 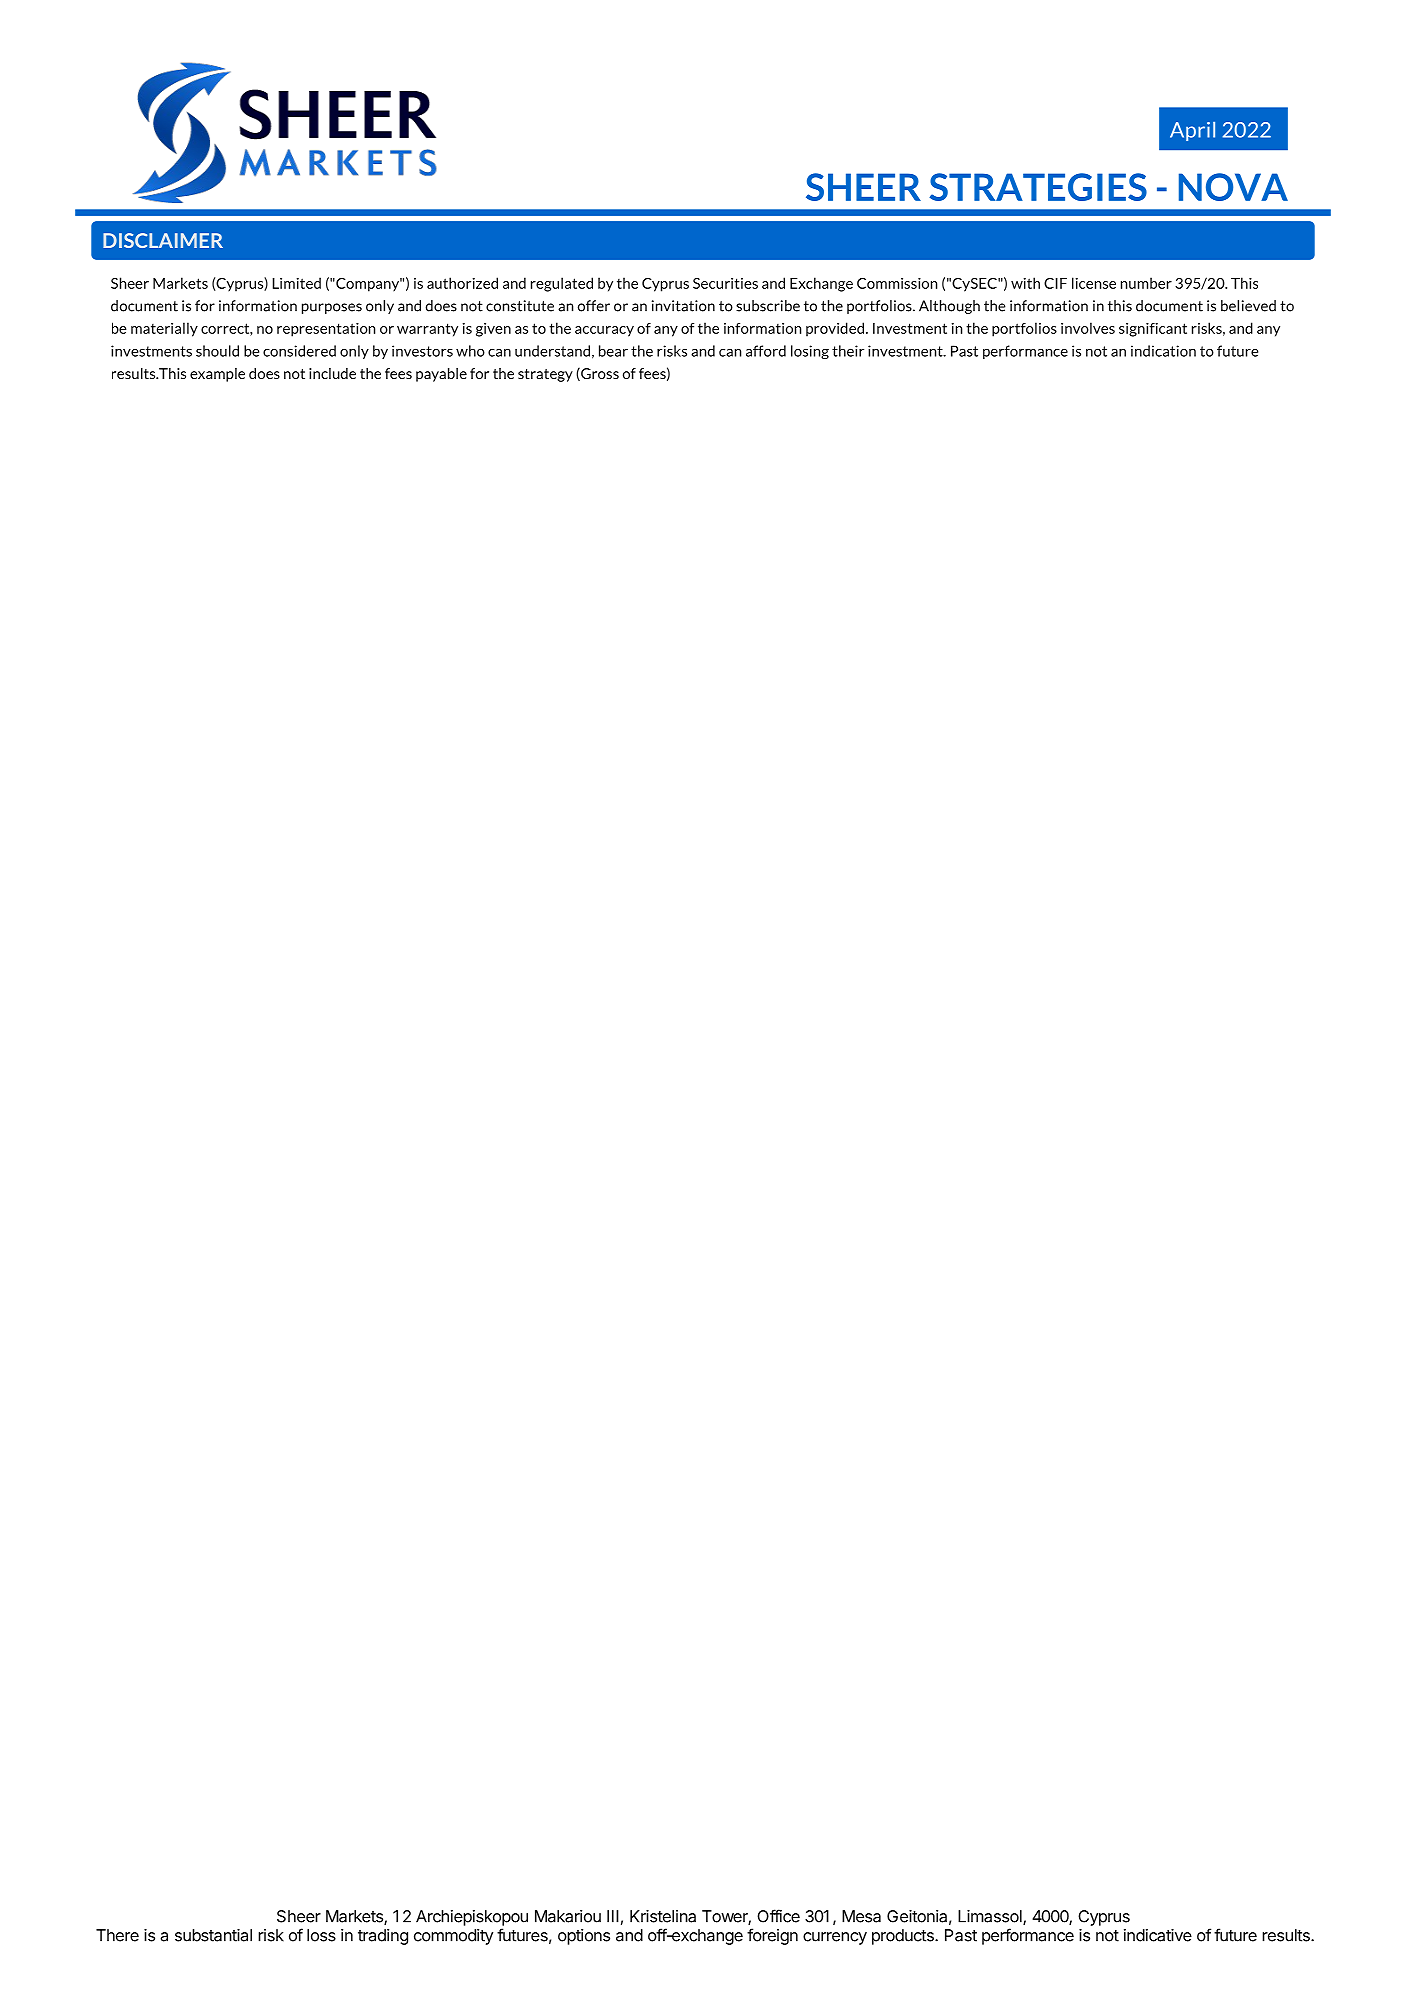 I want to click on III, so click(x=613, y=1916).
